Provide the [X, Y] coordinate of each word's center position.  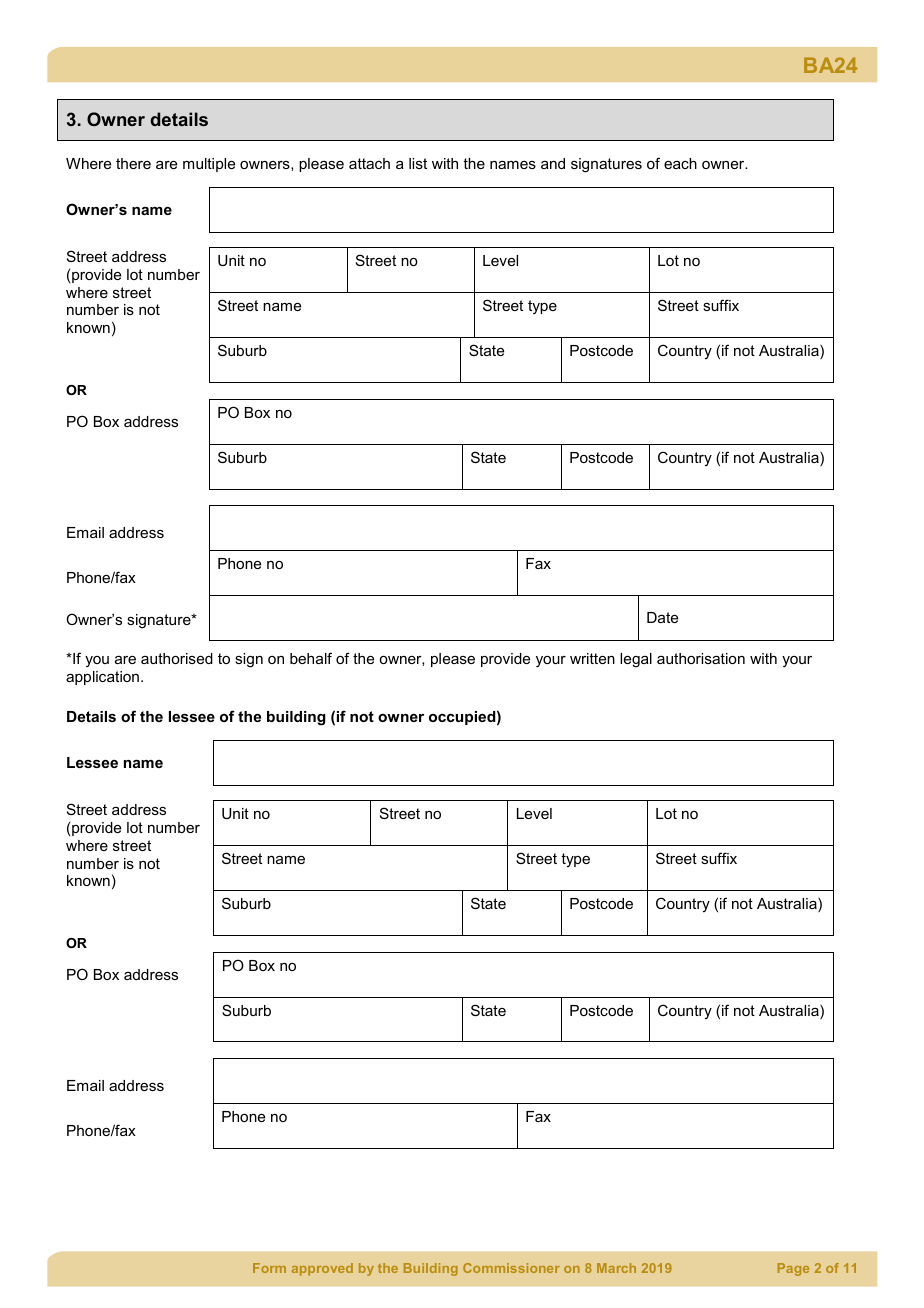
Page [793, 1269]
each [680, 163]
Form [269, 1268]
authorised [177, 658]
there [133, 163]
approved [322, 1269]
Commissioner [511, 1268]
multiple [209, 165]
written [592, 658]
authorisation [701, 658]
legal [636, 660]
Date [662, 617]
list [418, 163]
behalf [311, 658]
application [102, 678]
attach [369, 163]
